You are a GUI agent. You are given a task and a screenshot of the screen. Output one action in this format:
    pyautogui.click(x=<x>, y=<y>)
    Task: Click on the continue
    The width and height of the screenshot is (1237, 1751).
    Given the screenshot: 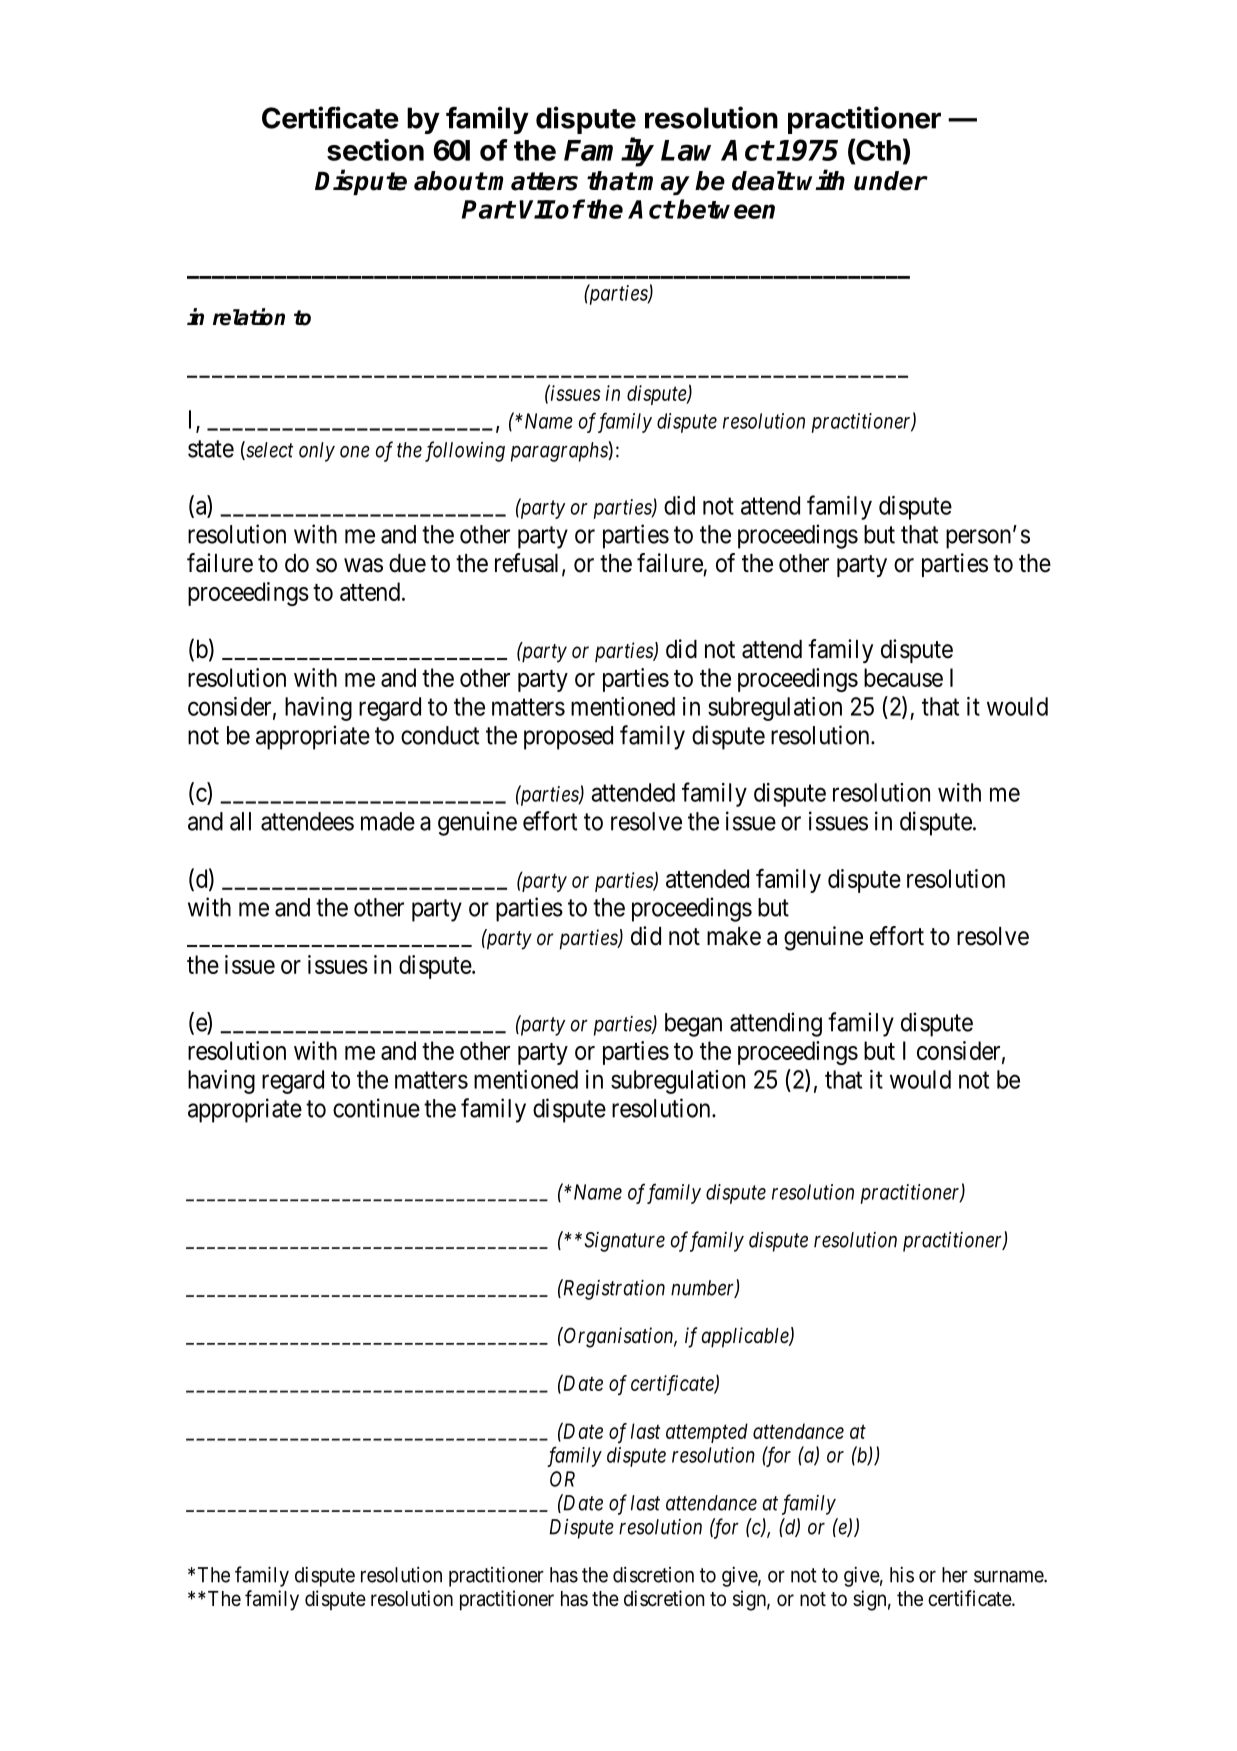 What is the action you would take?
    pyautogui.click(x=376, y=1108)
